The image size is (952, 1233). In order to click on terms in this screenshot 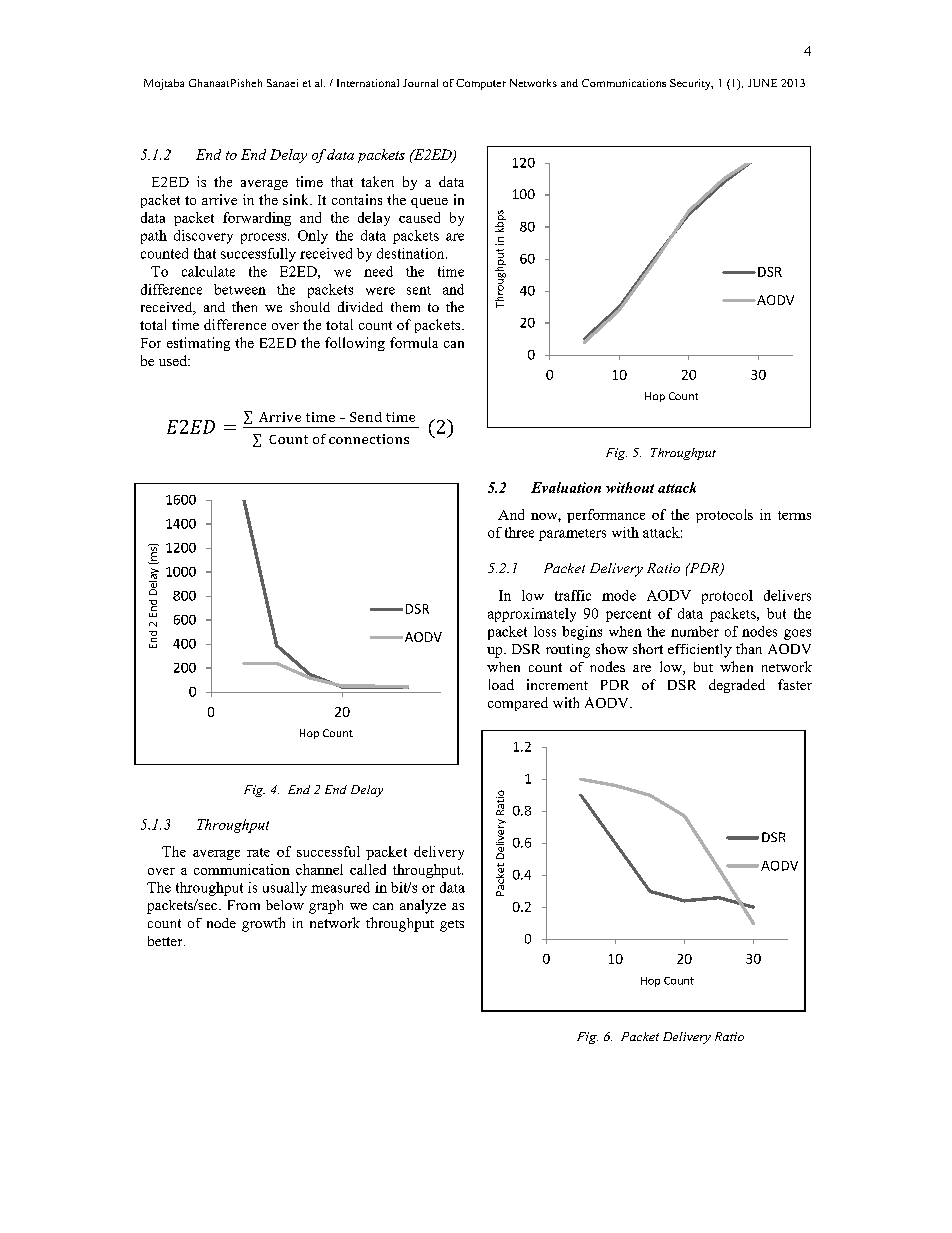, I will do `click(794, 515)`.
